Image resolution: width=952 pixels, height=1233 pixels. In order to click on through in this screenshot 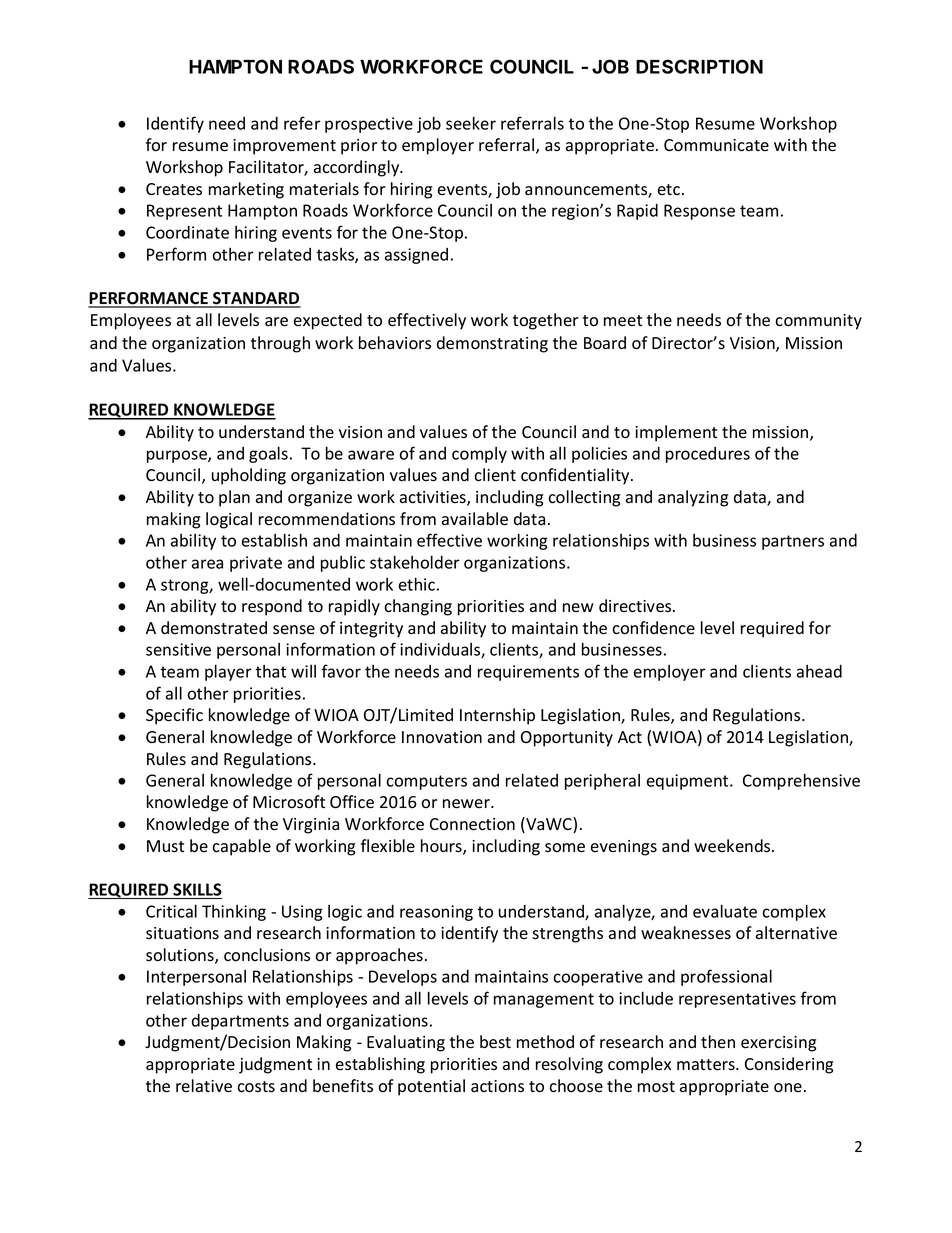, I will do `click(280, 344)`.
